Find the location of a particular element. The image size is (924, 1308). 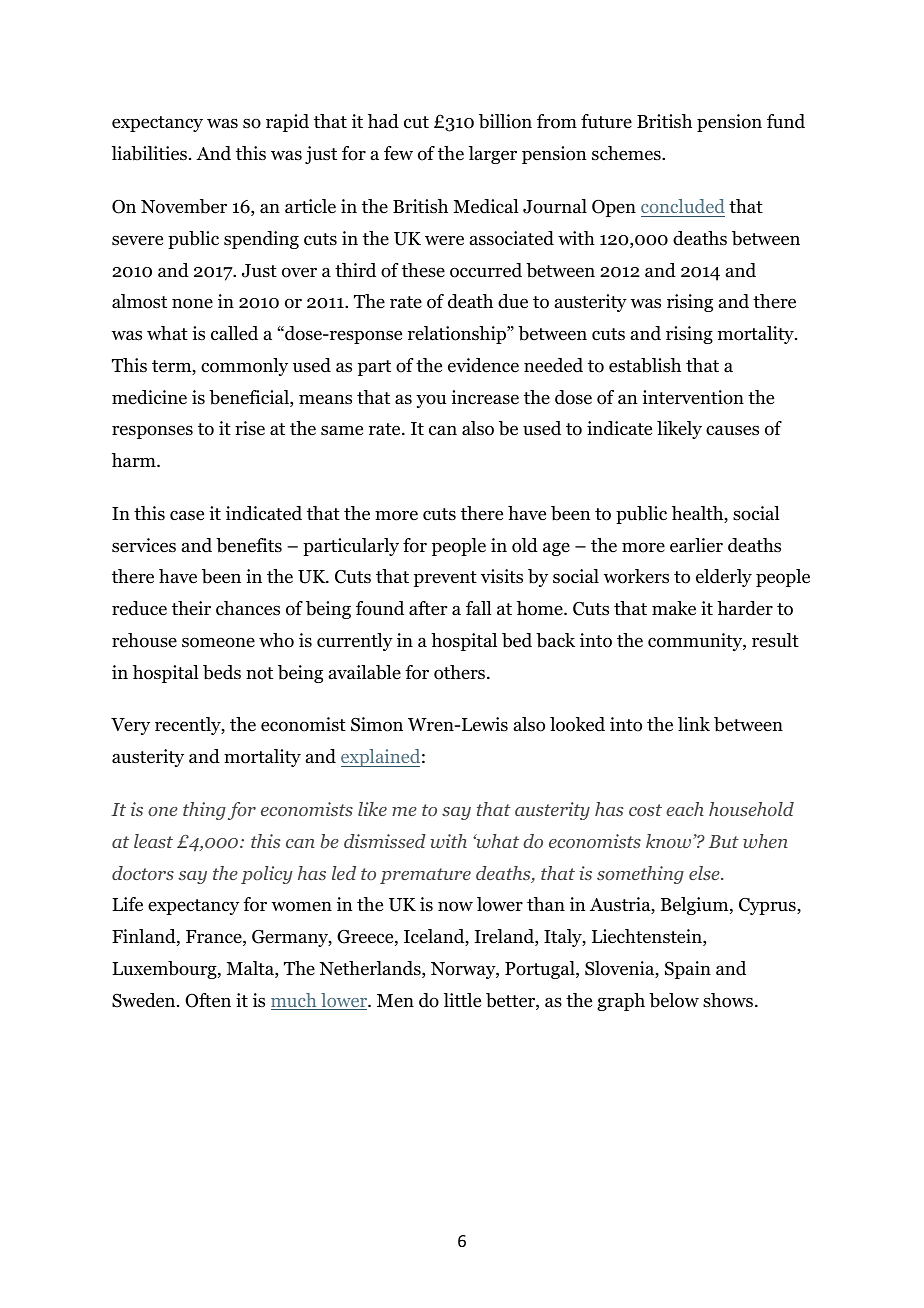

Simon is located at coordinates (377, 724).
